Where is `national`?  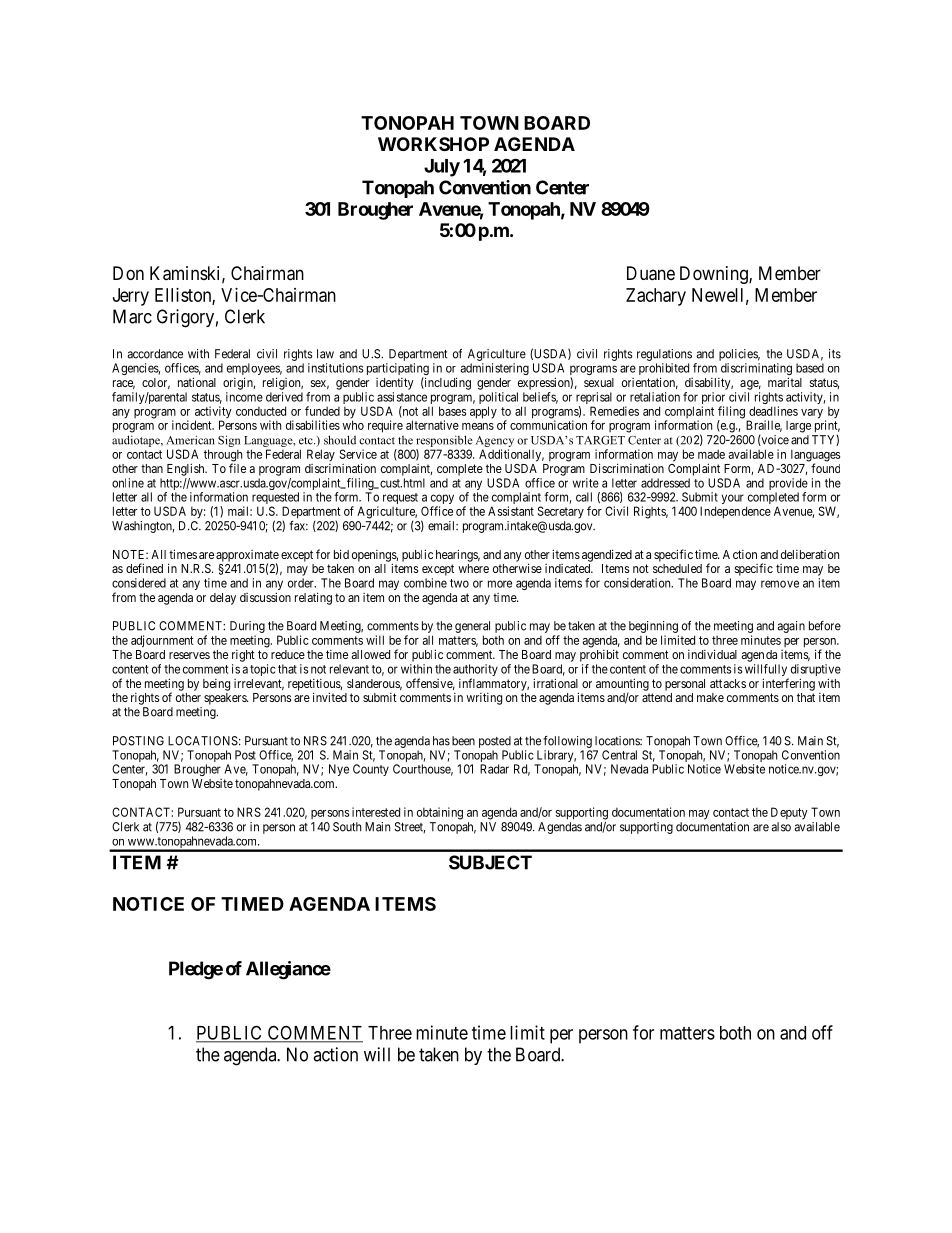 national is located at coordinates (197, 382).
